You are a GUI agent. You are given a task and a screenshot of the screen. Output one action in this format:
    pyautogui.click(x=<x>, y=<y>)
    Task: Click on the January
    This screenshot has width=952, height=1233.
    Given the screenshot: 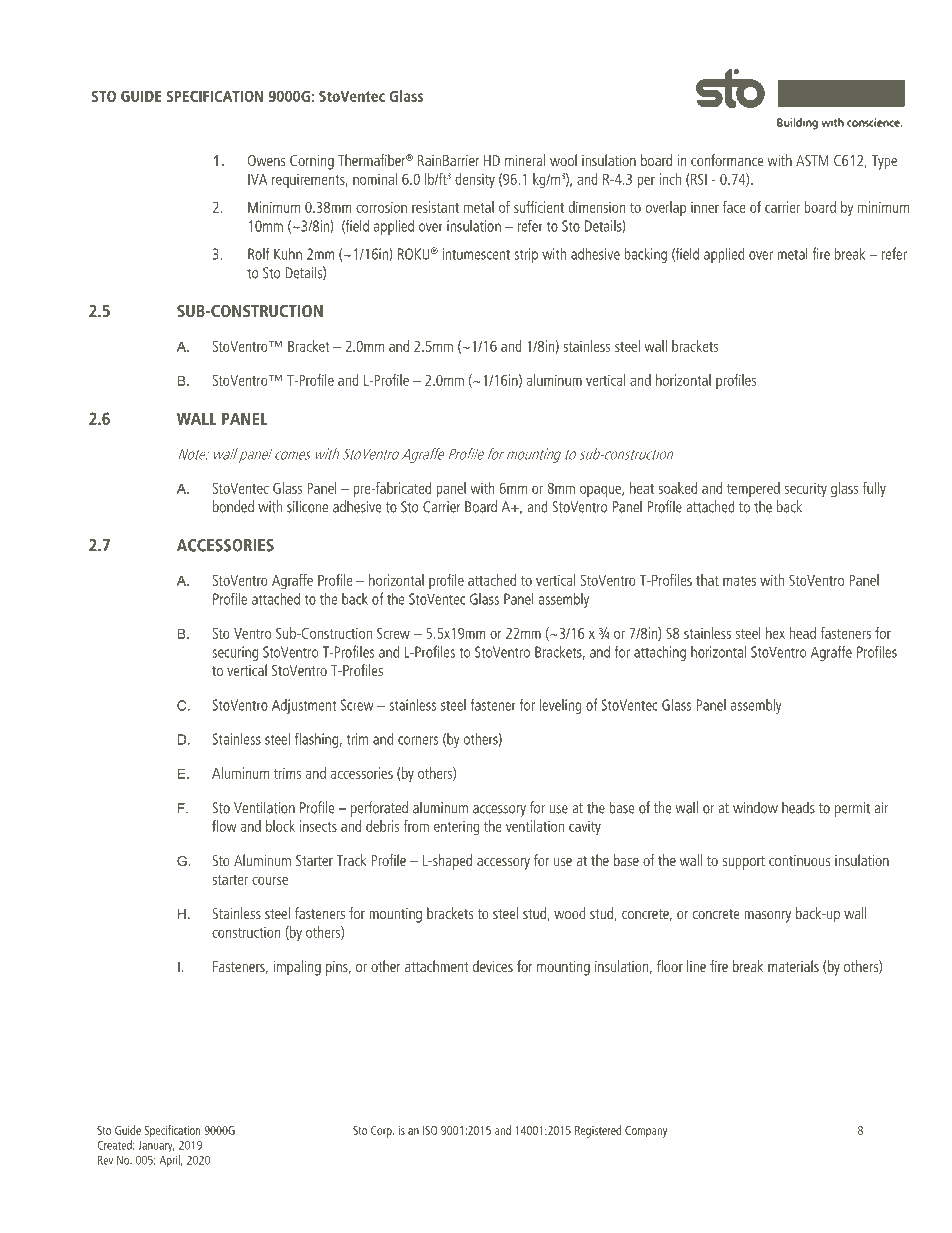 What is the action you would take?
    pyautogui.click(x=156, y=1146)
